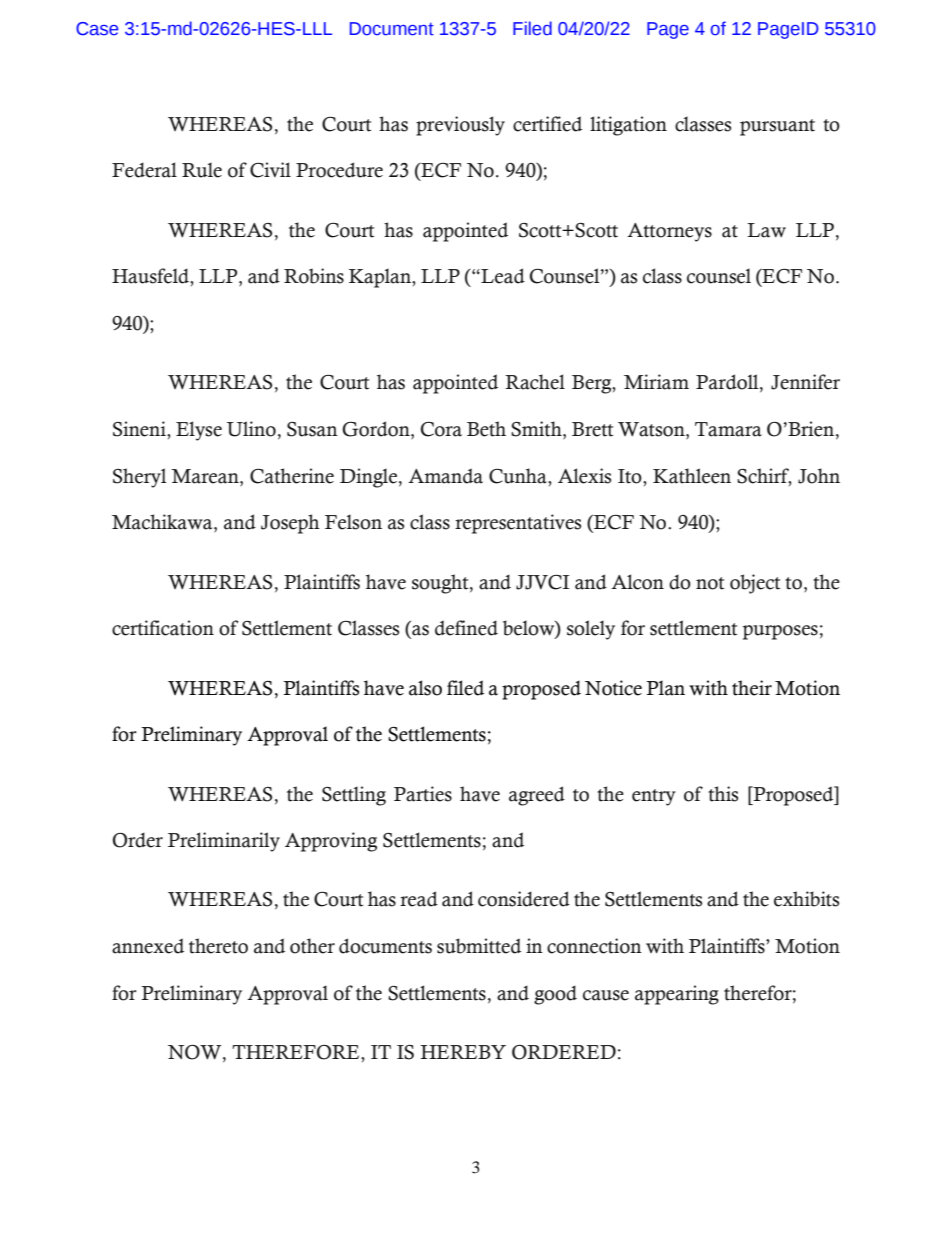 The image size is (952, 1233). Describe the element at coordinates (677, 995) in the image. I see `appearing` at that location.
